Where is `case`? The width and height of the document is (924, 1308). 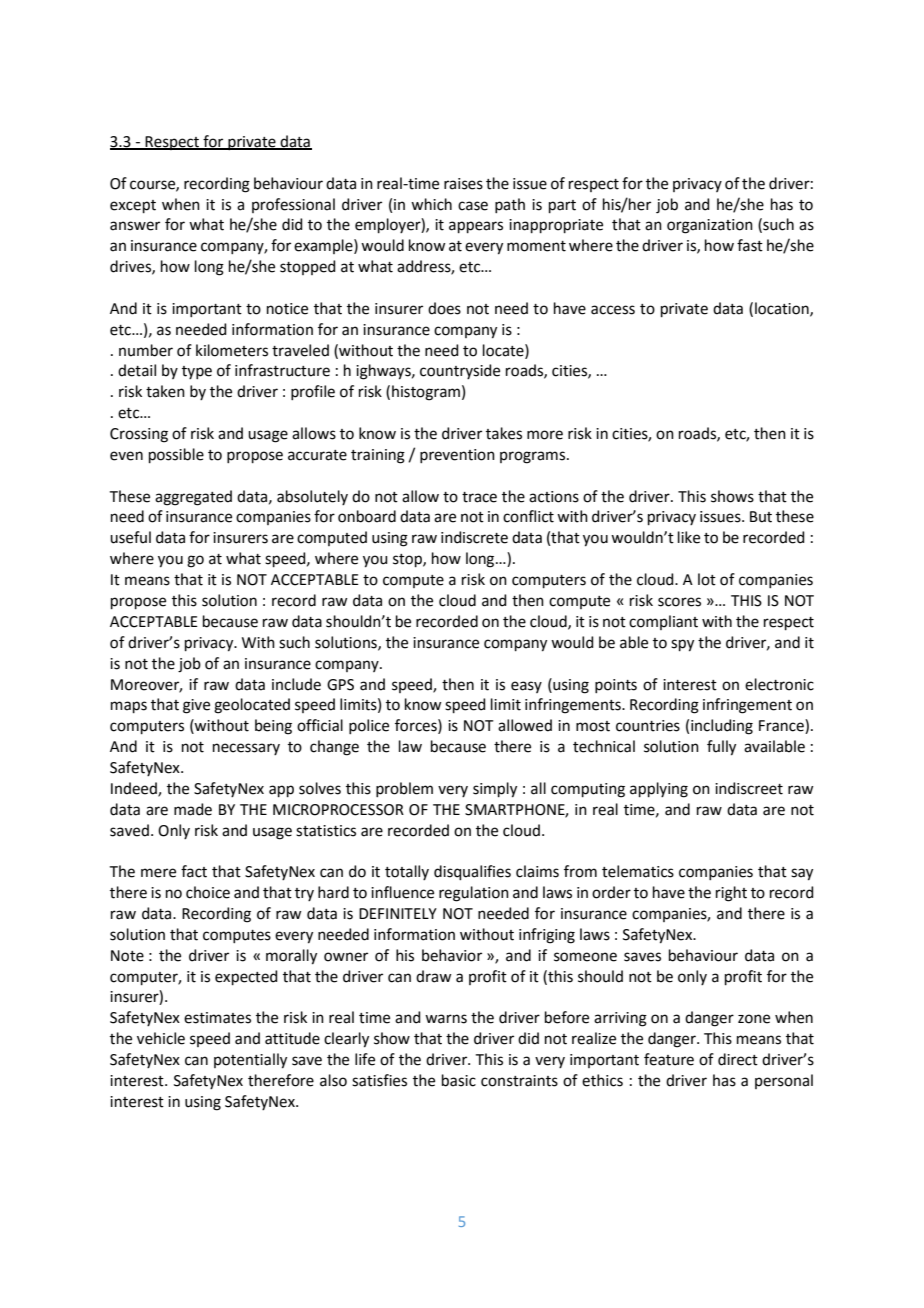
case is located at coordinates (473, 206).
